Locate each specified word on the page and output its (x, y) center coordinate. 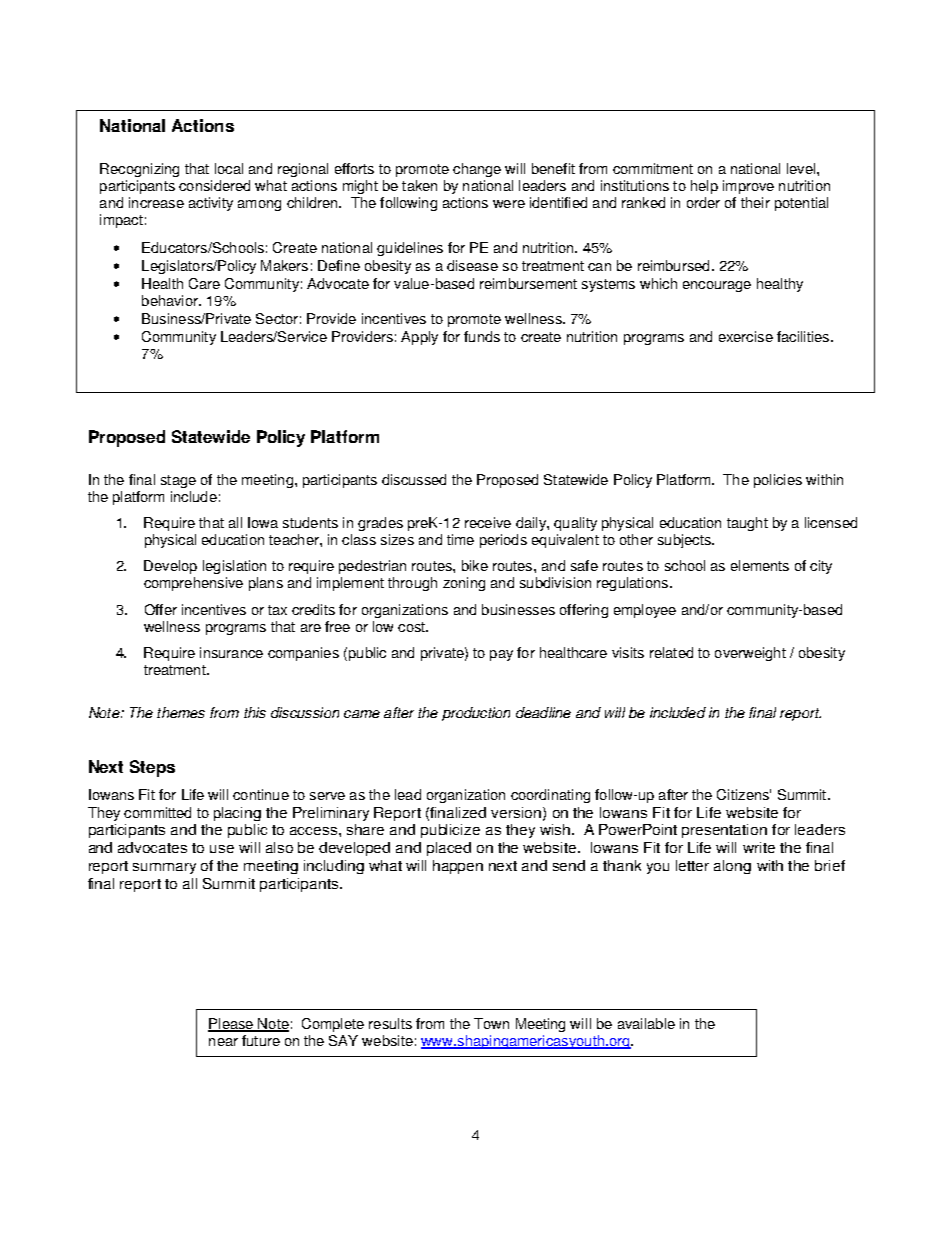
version (517, 813)
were (509, 204)
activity (211, 204)
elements (760, 565)
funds (482, 336)
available (646, 1023)
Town (491, 1023)
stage (178, 481)
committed (157, 812)
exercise (746, 336)
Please (232, 1025)
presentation (724, 831)
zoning (464, 584)
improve (748, 187)
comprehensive (193, 584)
